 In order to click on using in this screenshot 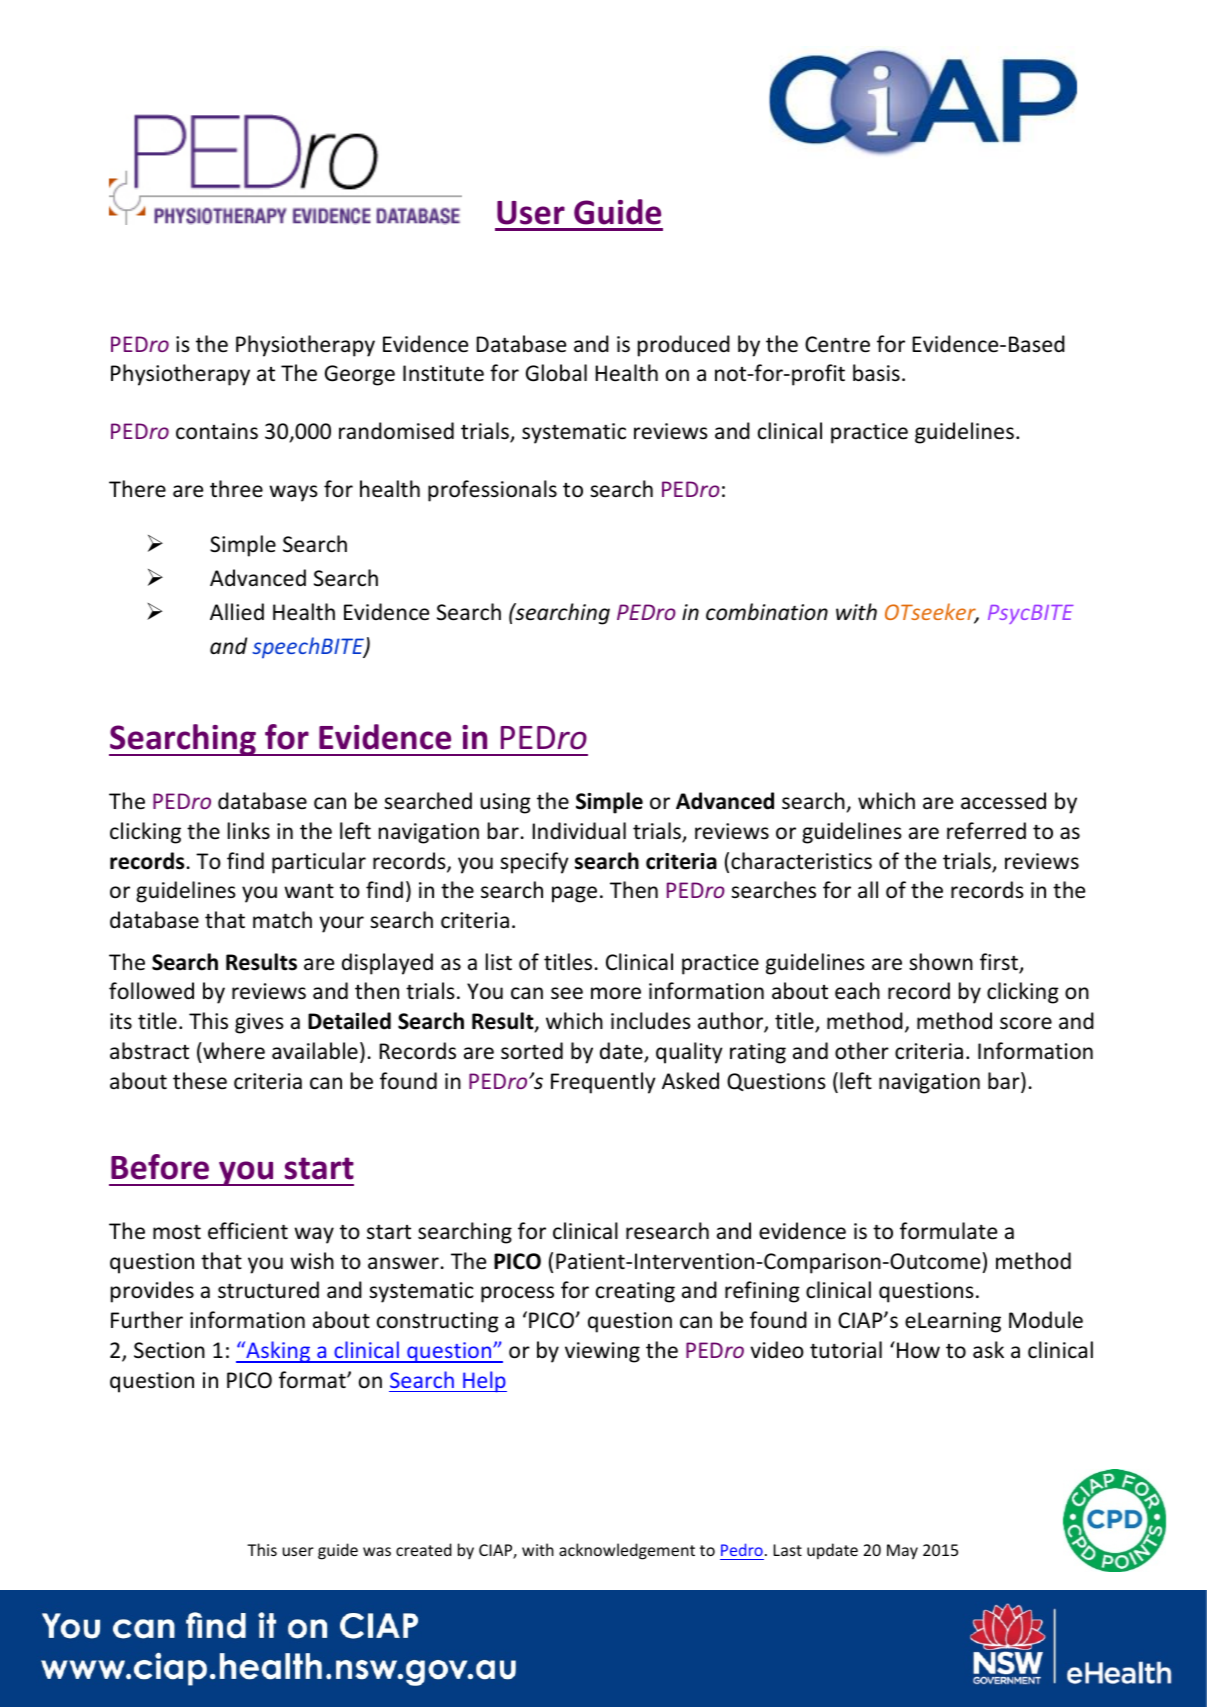, I will do `click(505, 803)`.
